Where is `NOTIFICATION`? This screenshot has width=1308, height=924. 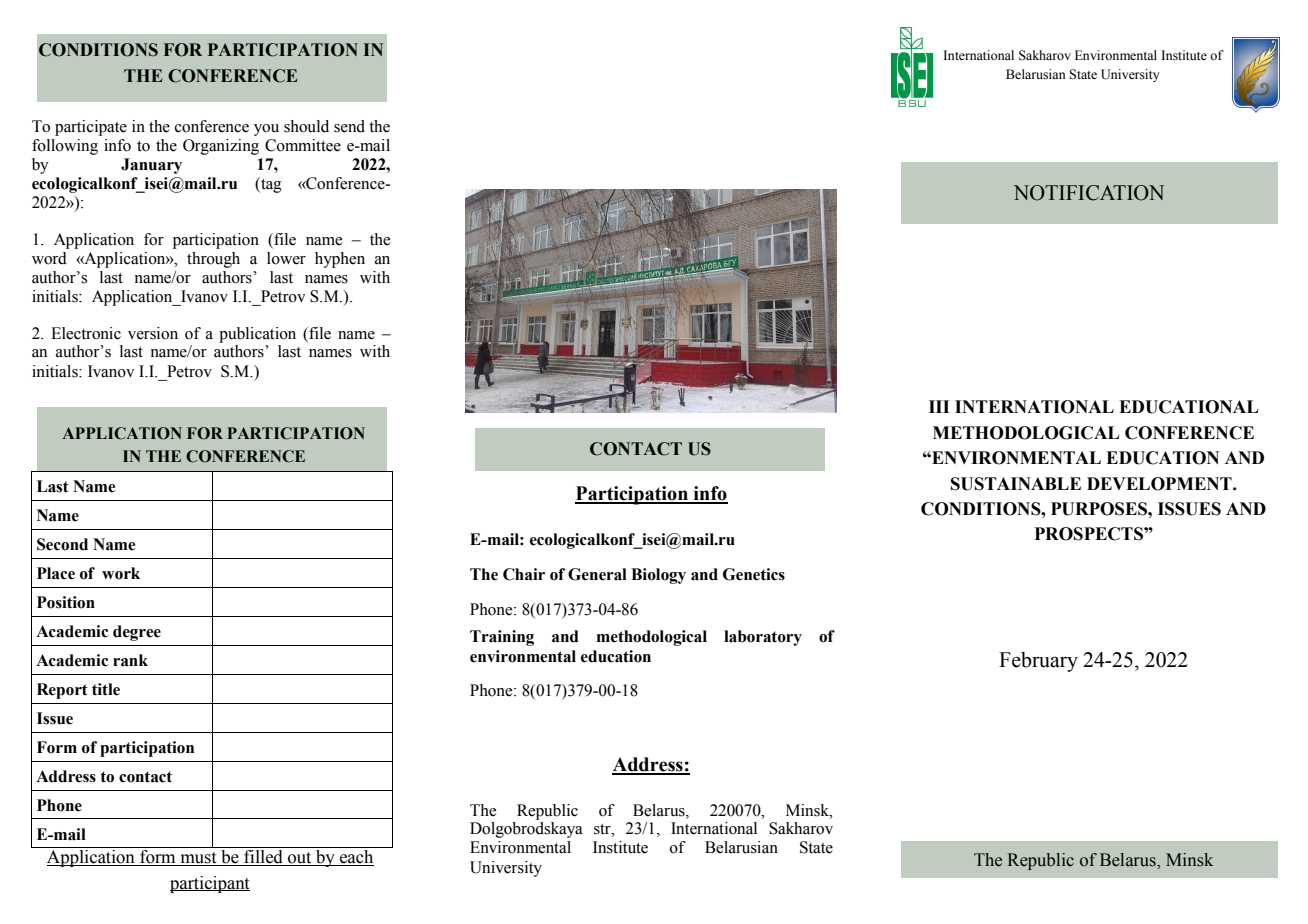 NOTIFICATION is located at coordinates (1088, 193).
